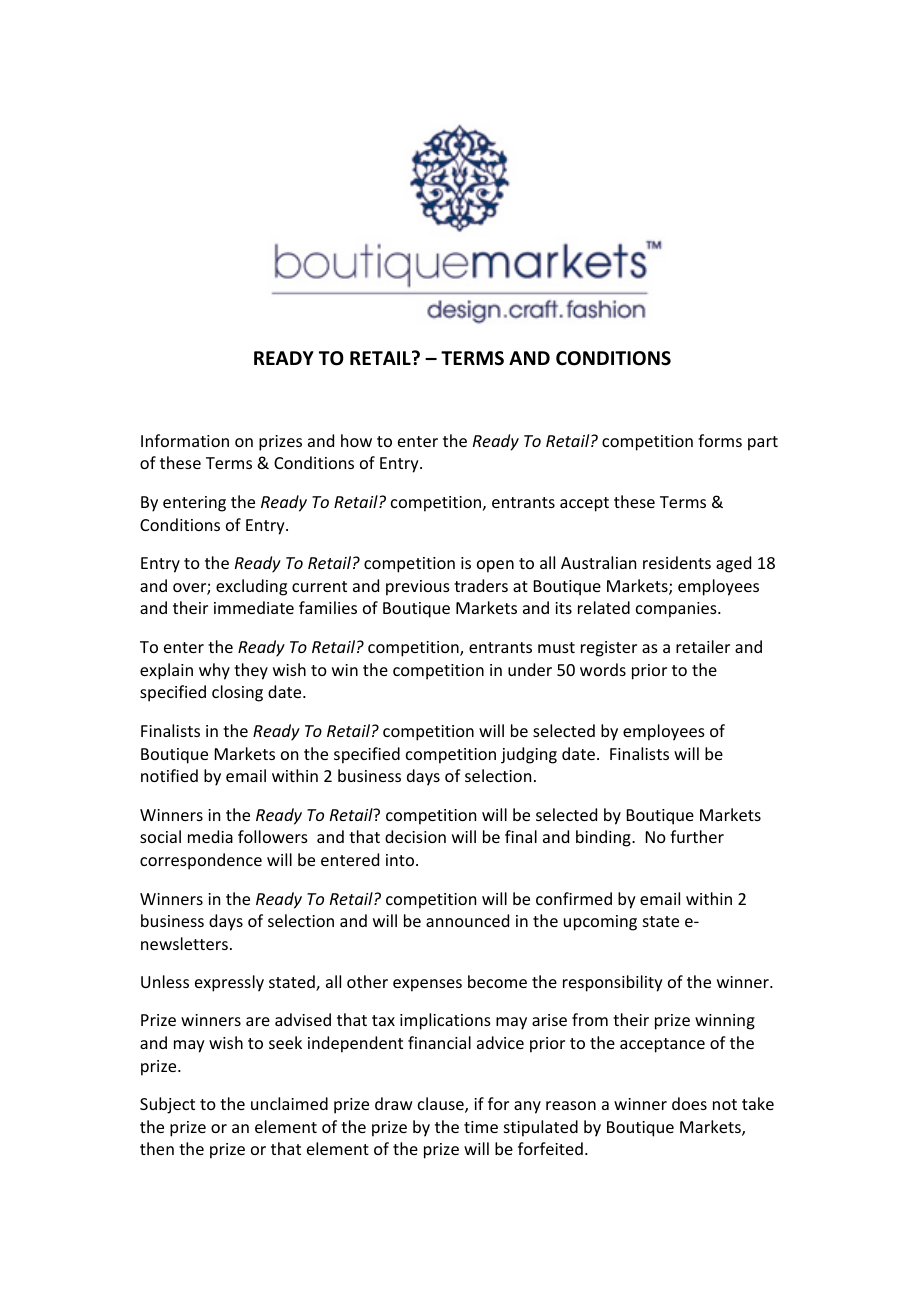 The width and height of the screenshot is (924, 1308). I want to click on correspondence, so click(201, 861).
